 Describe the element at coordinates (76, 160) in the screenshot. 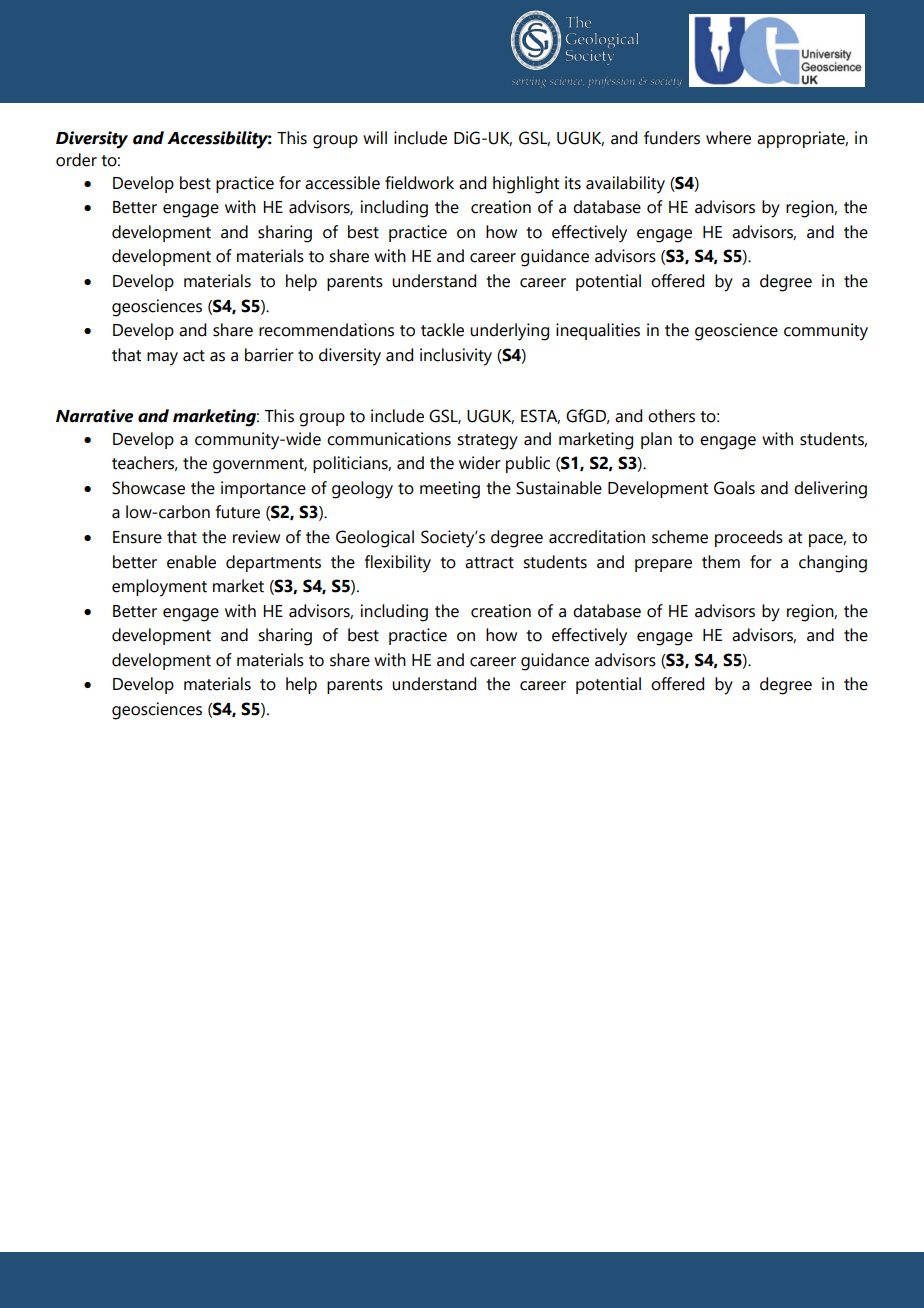

I see `order` at that location.
